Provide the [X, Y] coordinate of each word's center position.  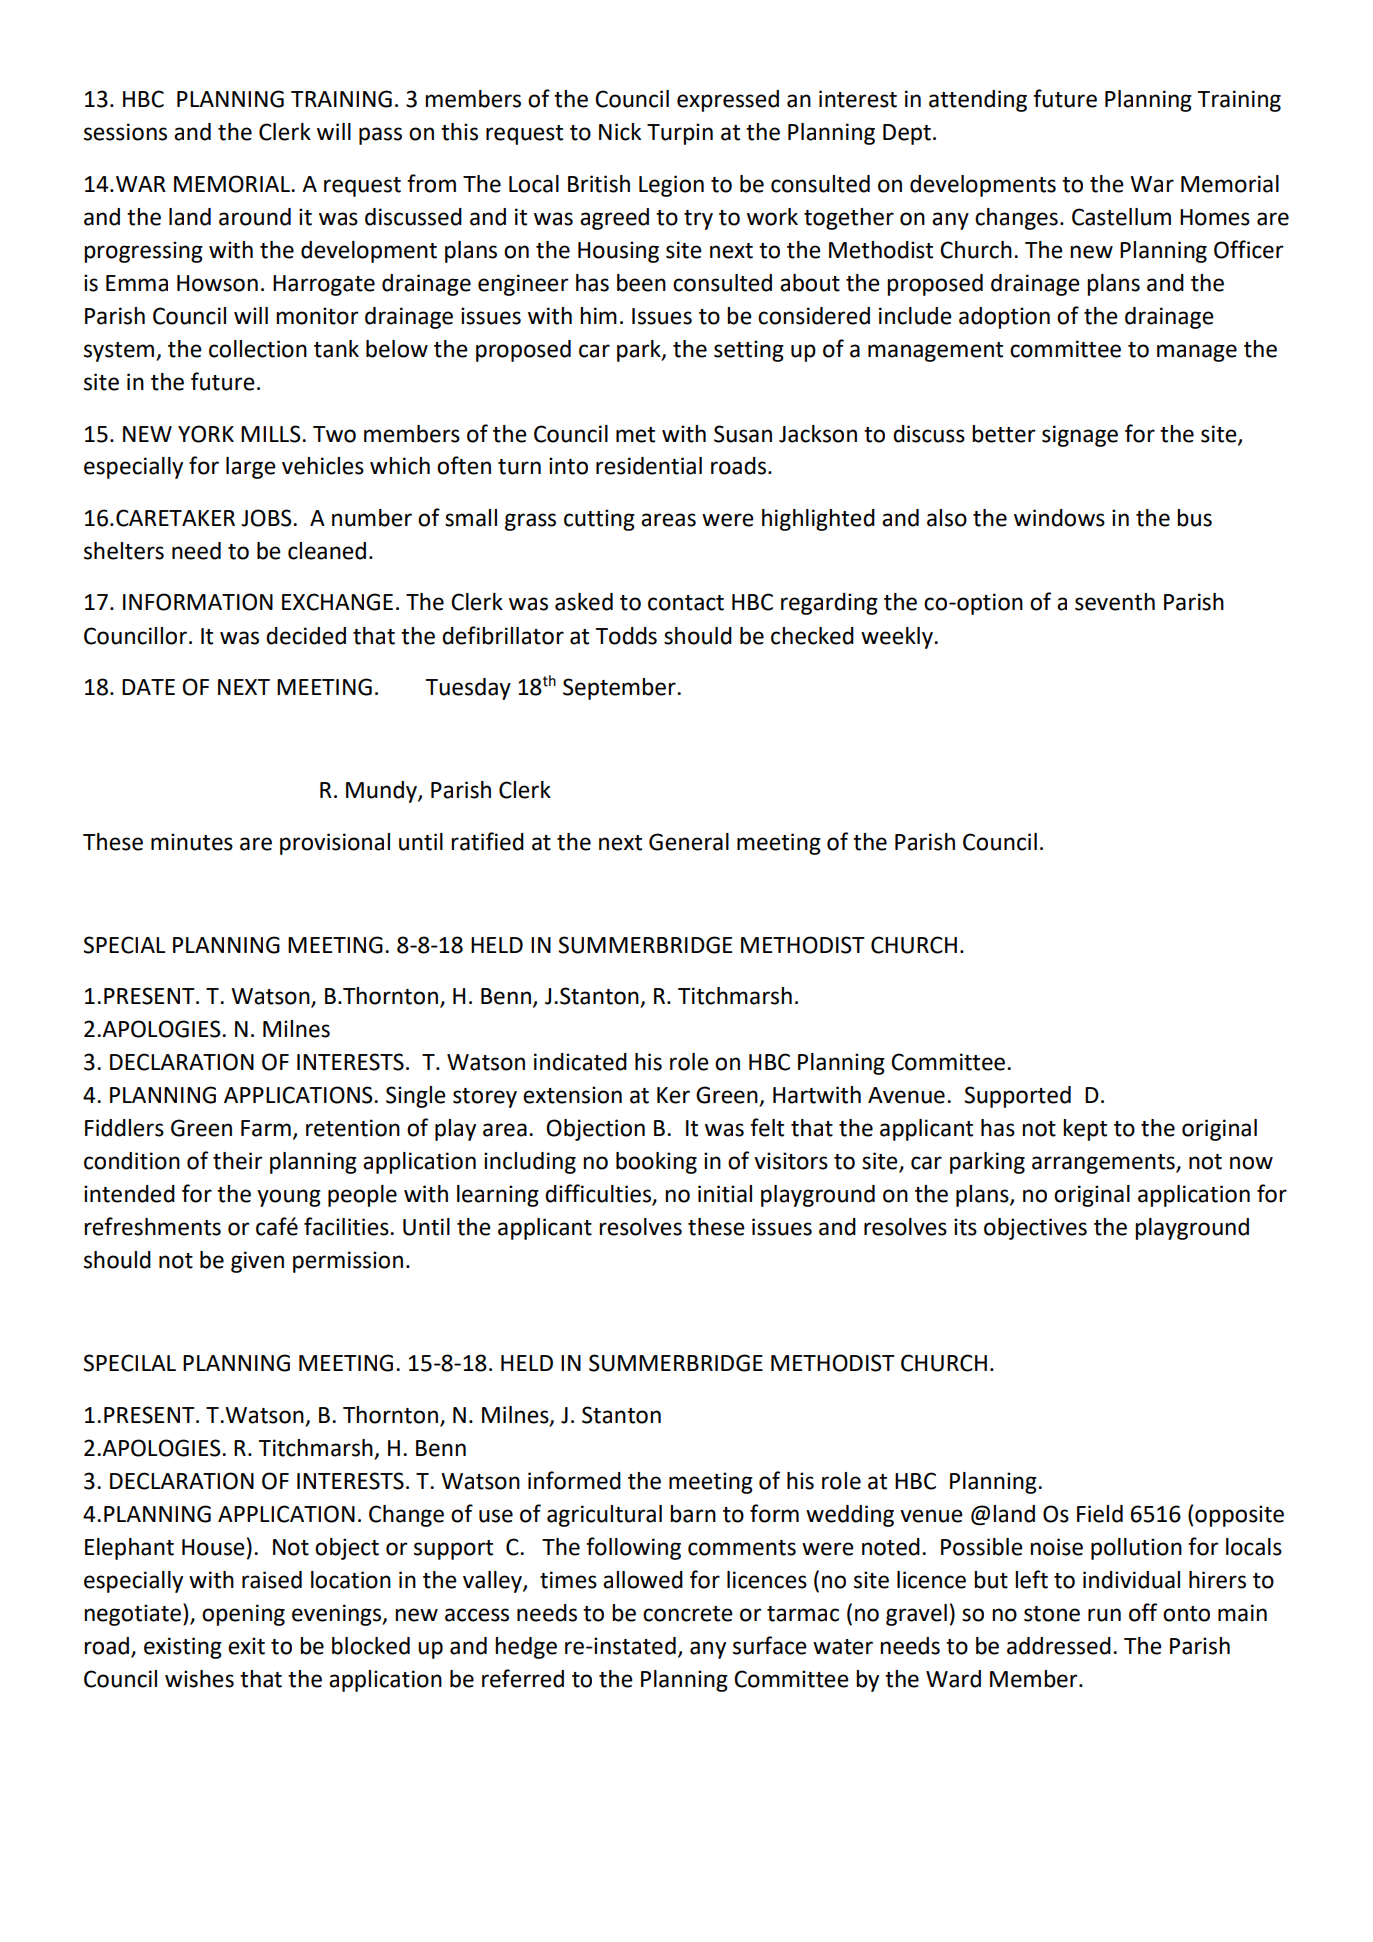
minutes [192, 842]
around [255, 217]
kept [1085, 1130]
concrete [688, 1614]
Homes [1215, 217]
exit [246, 1646]
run [1104, 1615]
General [689, 842]
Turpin [680, 134]
